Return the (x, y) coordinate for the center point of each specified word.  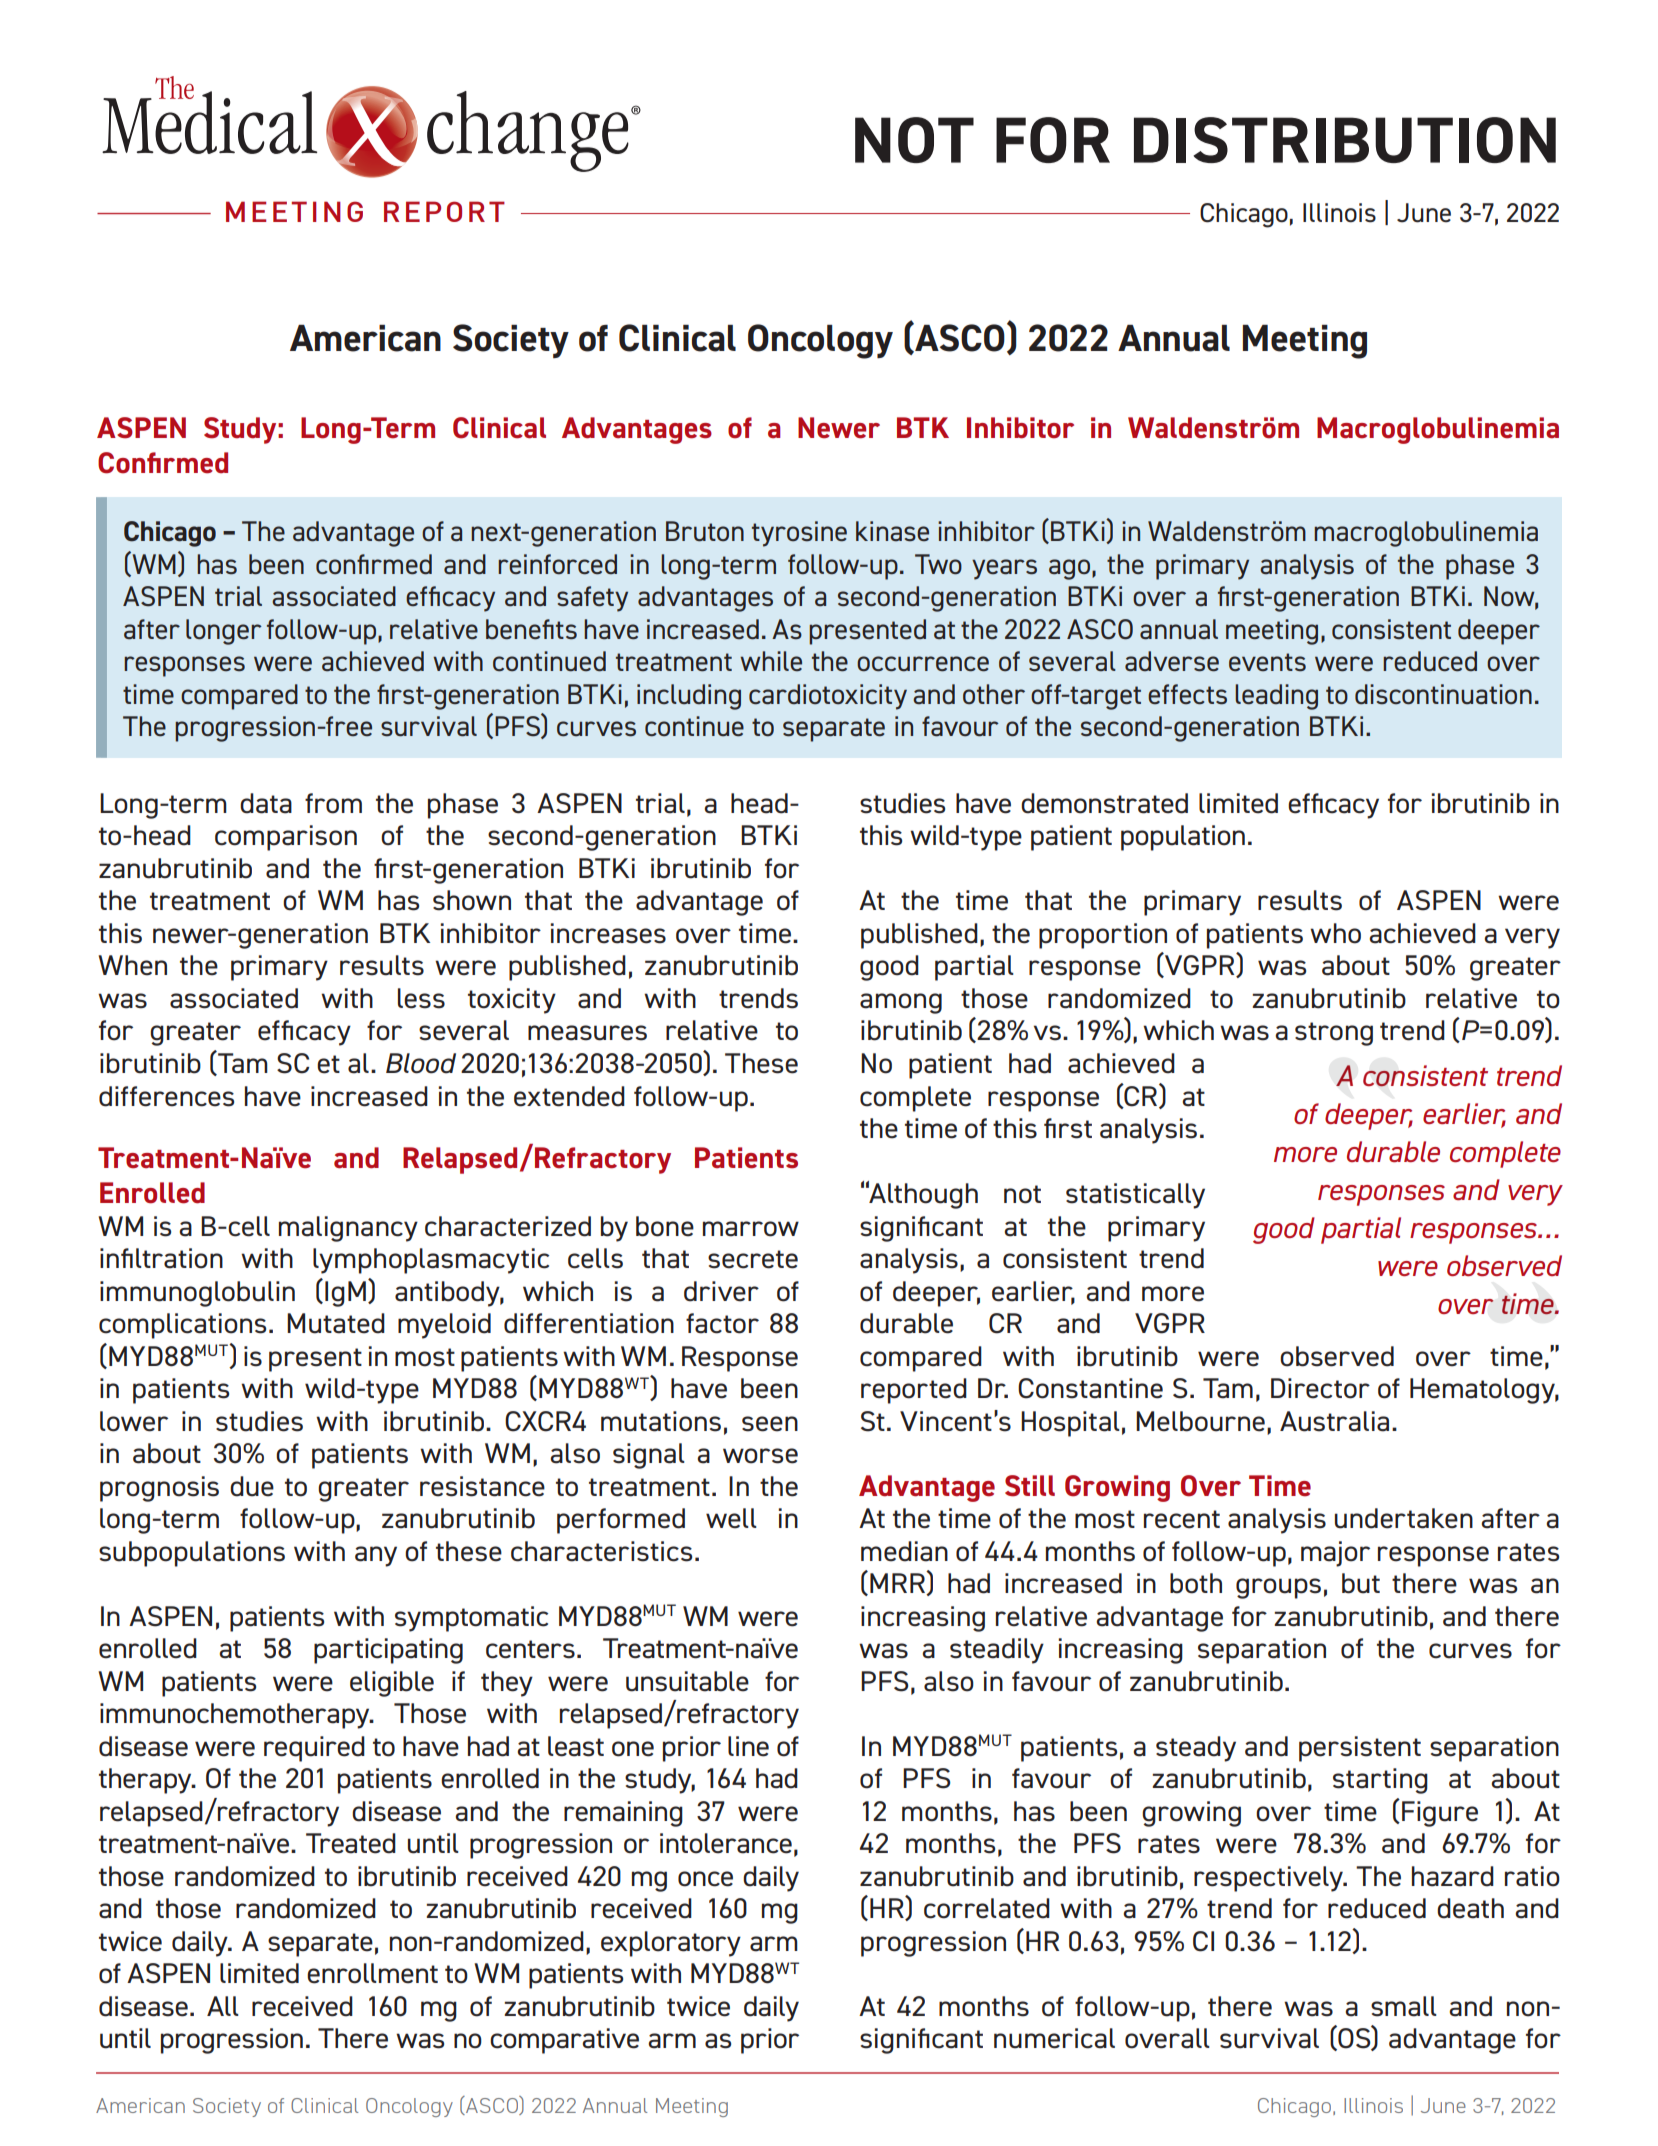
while (771, 661)
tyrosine (799, 534)
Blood (421, 1063)
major (1335, 1554)
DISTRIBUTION (1345, 140)
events (1267, 662)
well (731, 1518)
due (252, 1486)
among (901, 1003)
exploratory (671, 1944)
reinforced (557, 564)
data (266, 803)
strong (1334, 1034)
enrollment (372, 1973)
